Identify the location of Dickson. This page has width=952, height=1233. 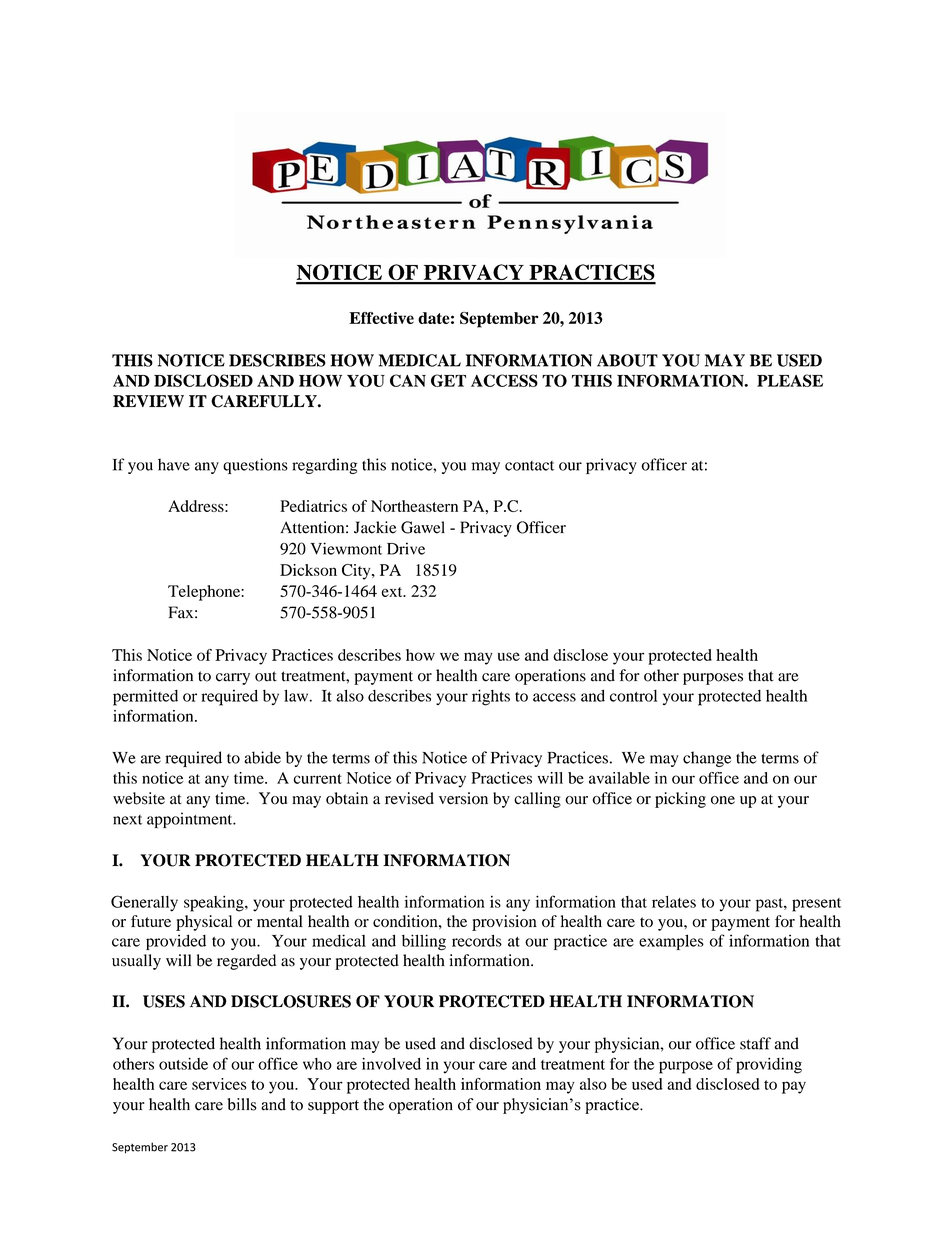
(308, 570).
